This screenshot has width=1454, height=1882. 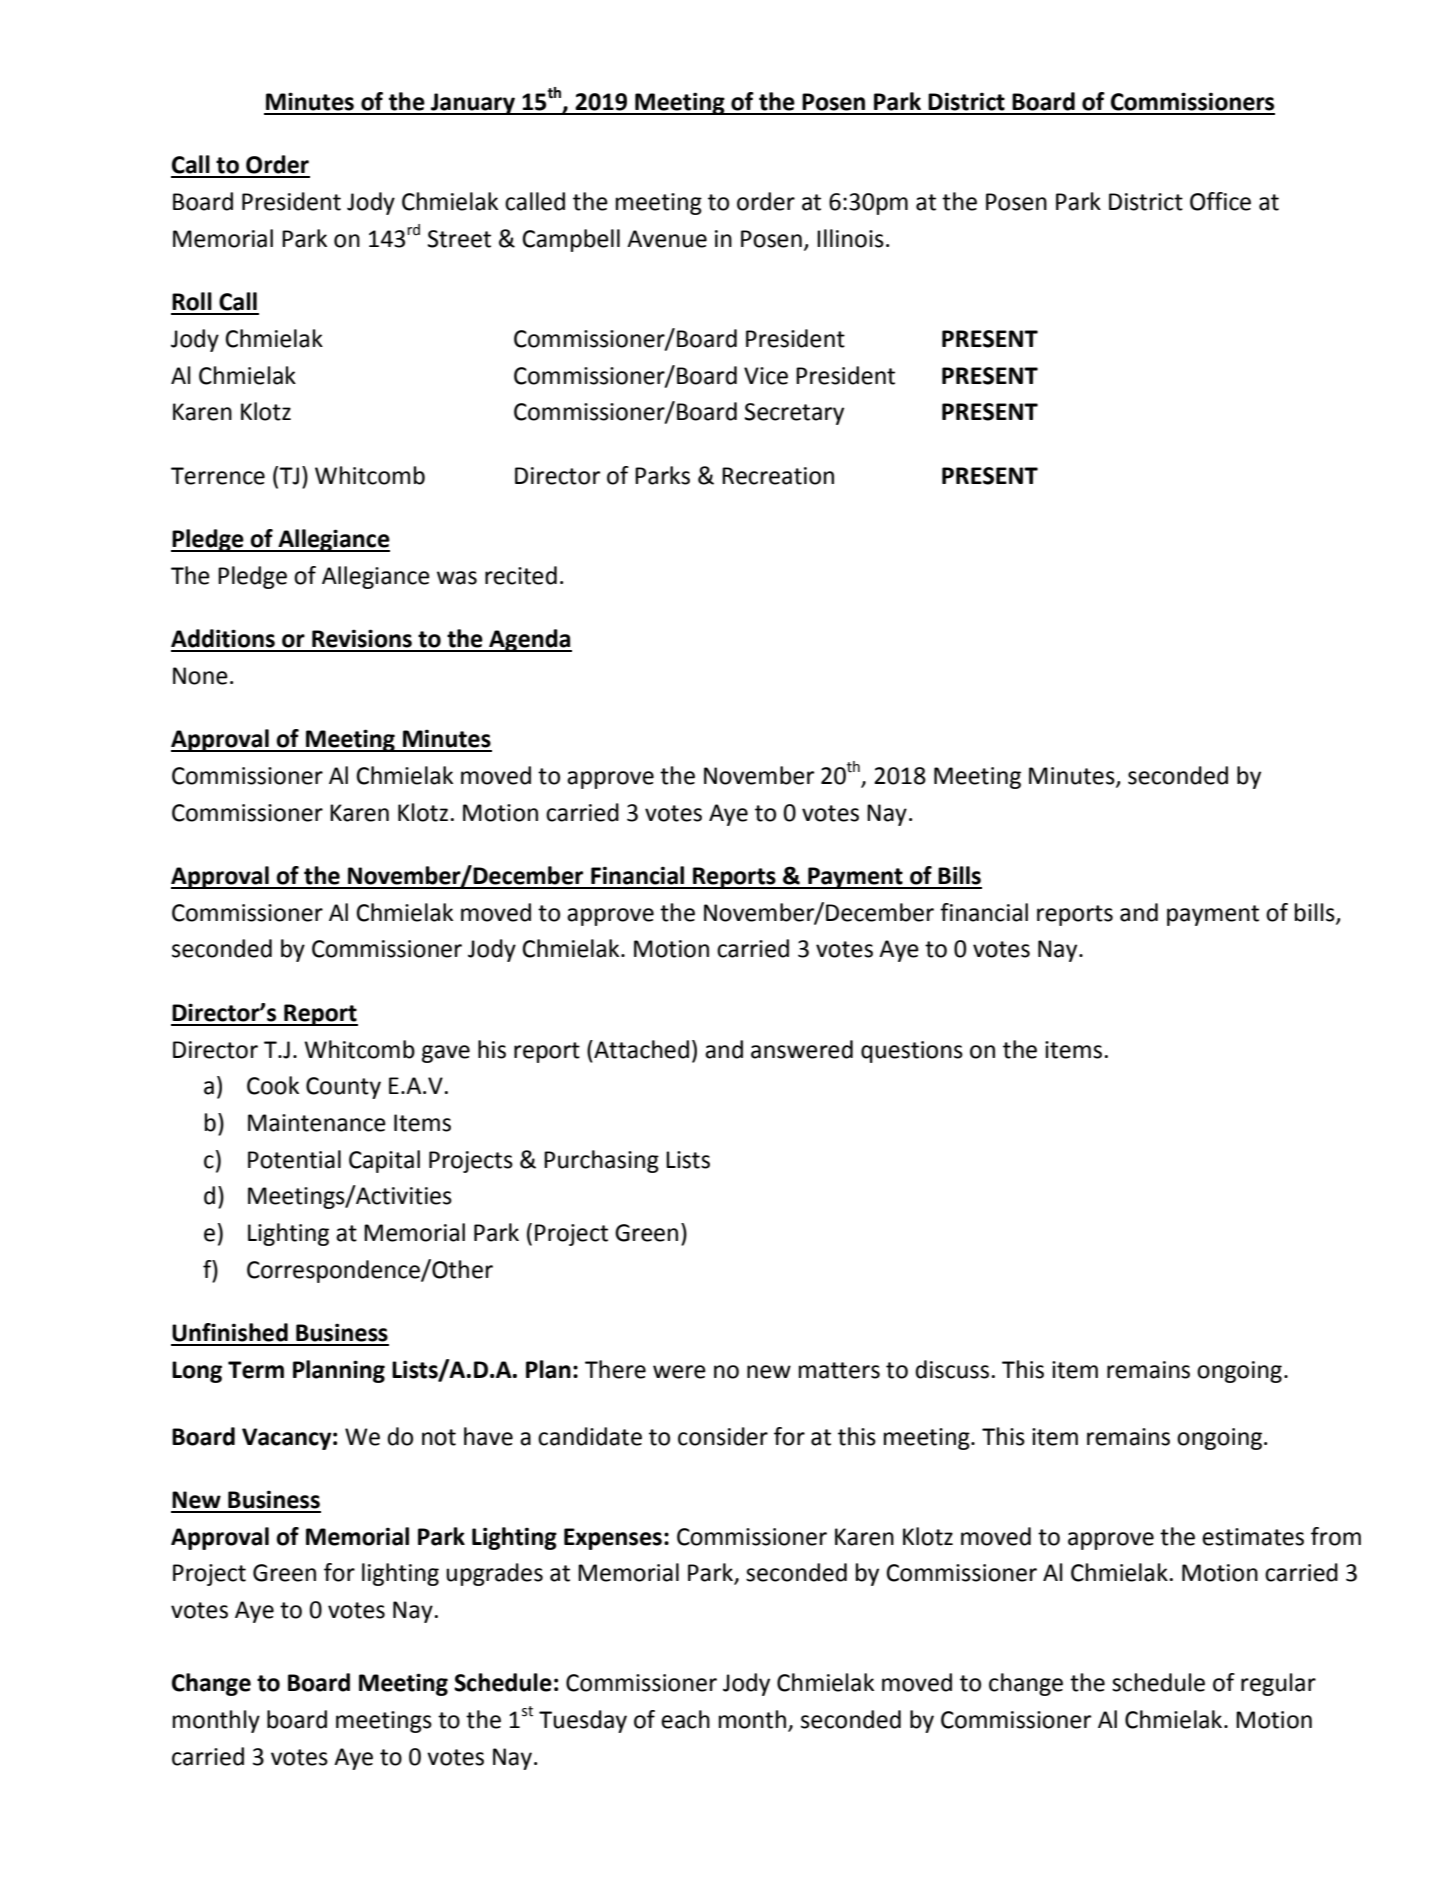 What do you see at coordinates (1220, 201) in the screenshot?
I see `Office` at bounding box center [1220, 201].
